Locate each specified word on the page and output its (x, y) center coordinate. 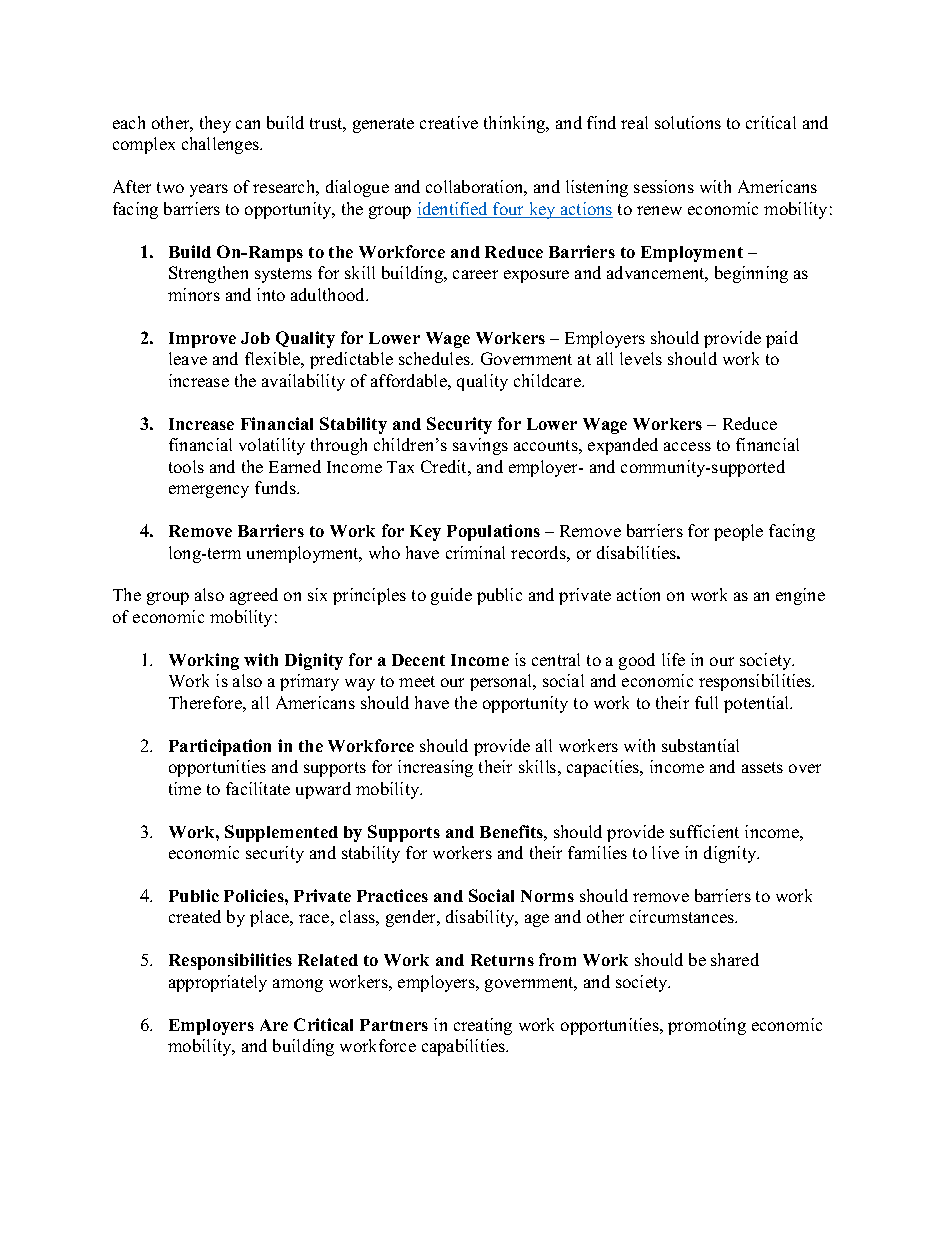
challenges (222, 145)
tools (186, 466)
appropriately (218, 983)
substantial (700, 745)
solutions (688, 122)
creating (483, 1026)
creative (449, 122)
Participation (220, 747)
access (687, 446)
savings (480, 446)
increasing (435, 768)
